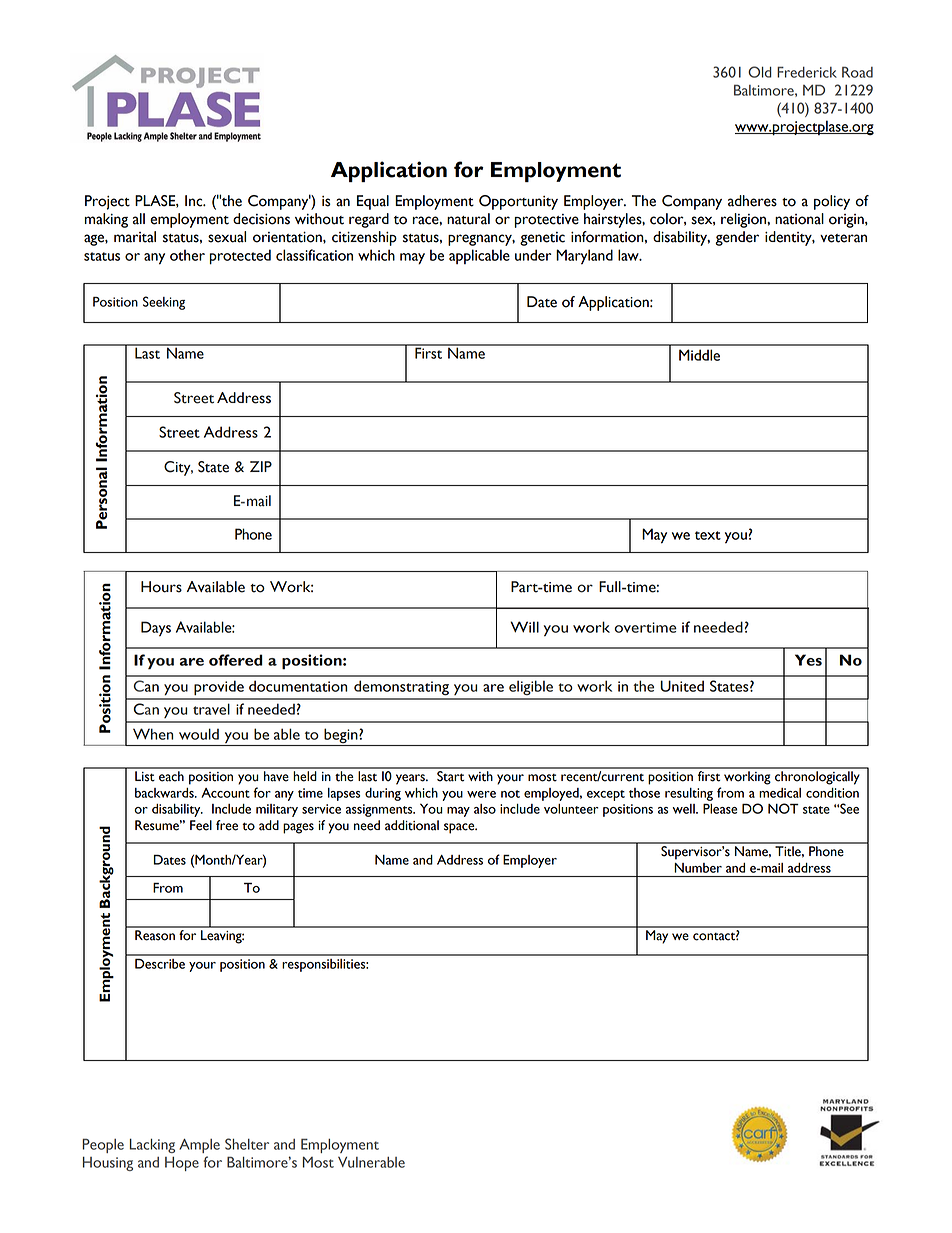 Image resolution: width=952 pixels, height=1233 pixels. I want to click on Will, so click(524, 627).
